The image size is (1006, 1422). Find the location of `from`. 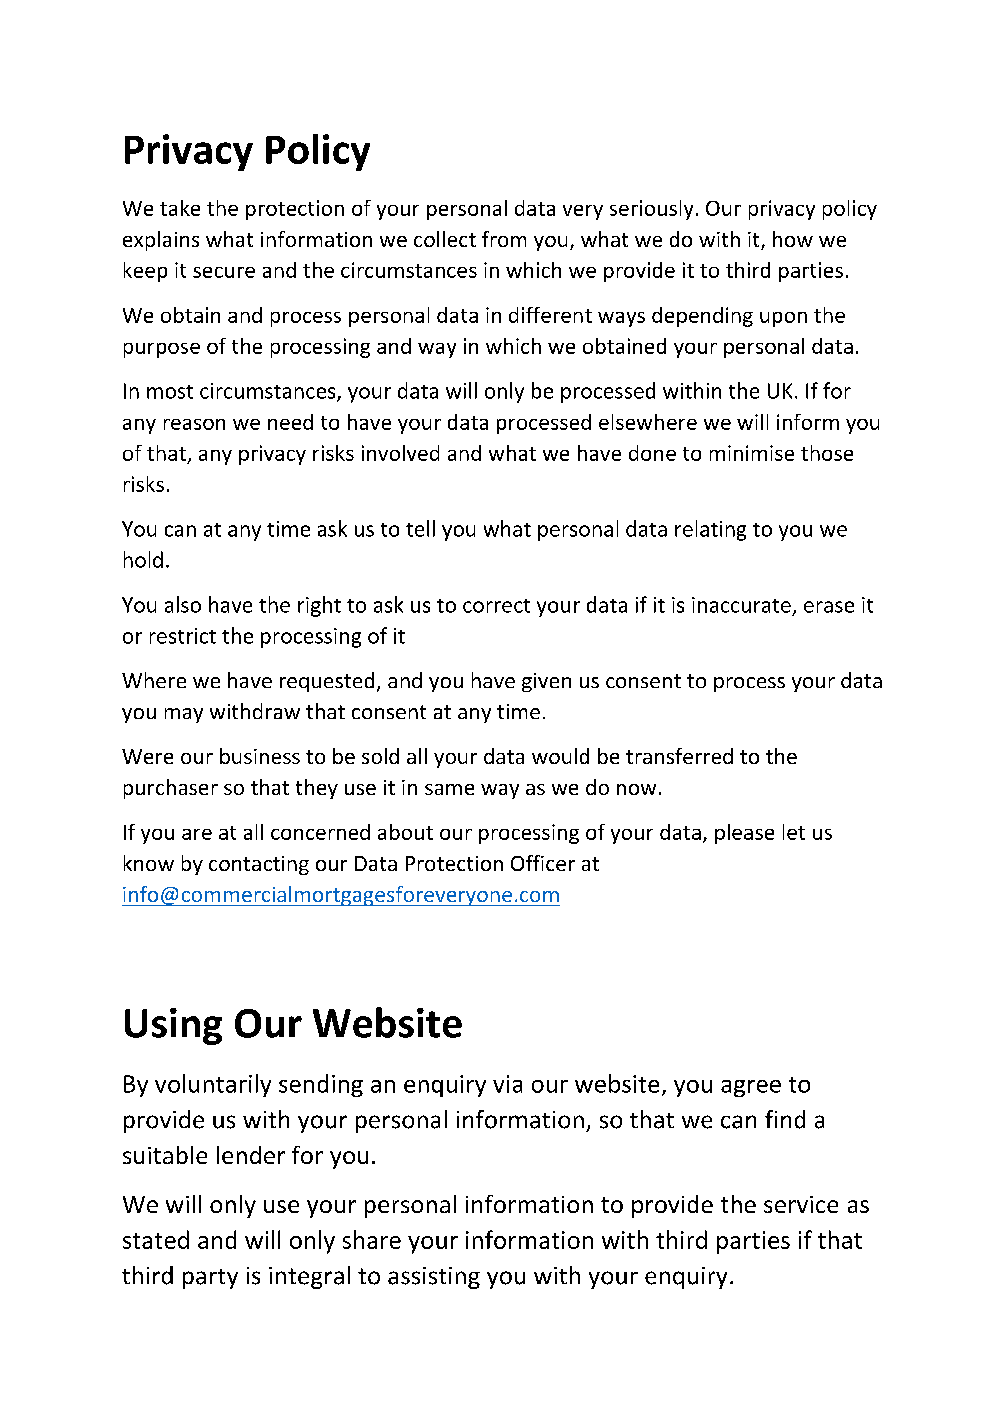

from is located at coordinates (504, 239).
